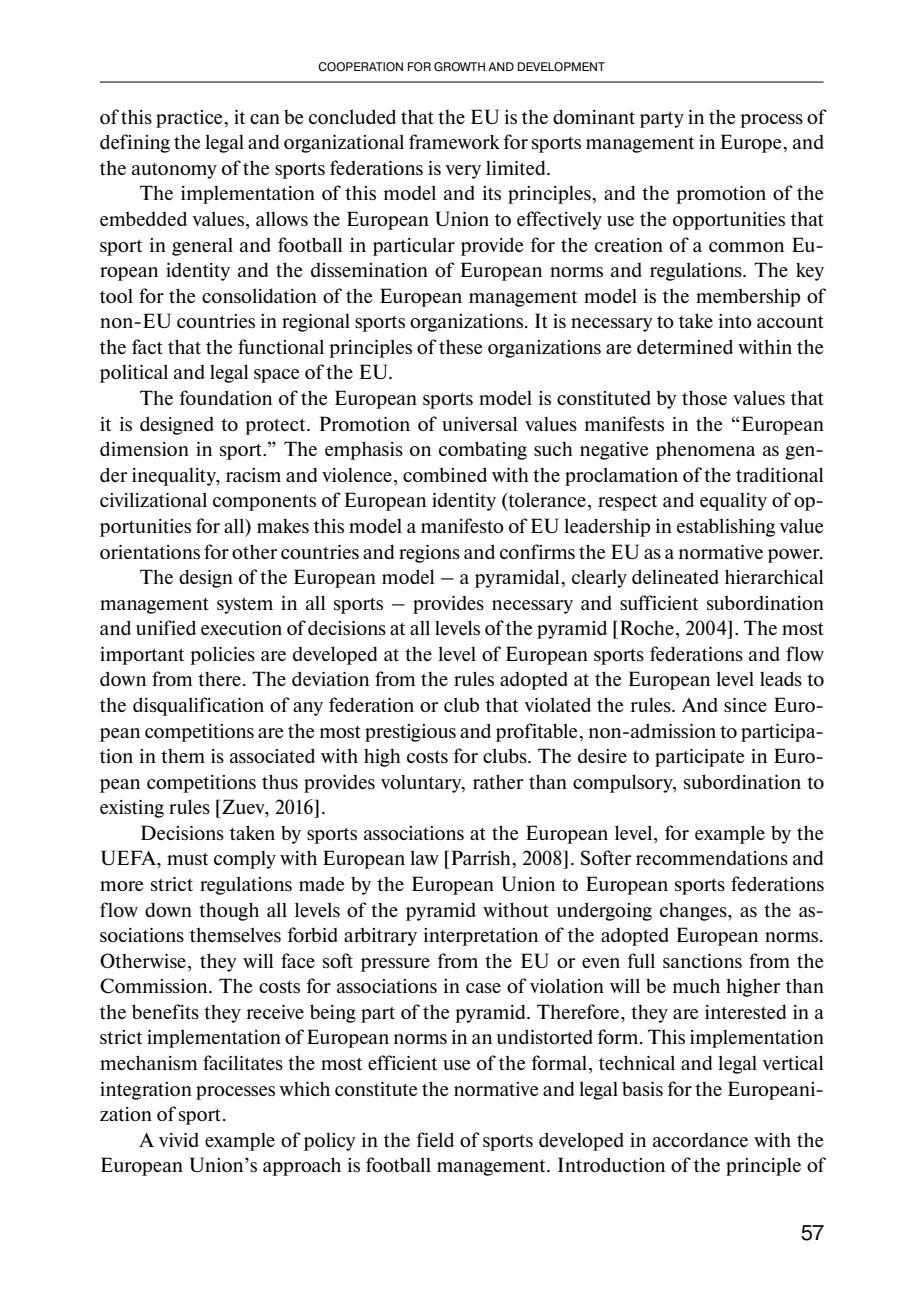 The height and width of the screenshot is (1315, 924). I want to click on sufficient, so click(659, 602).
